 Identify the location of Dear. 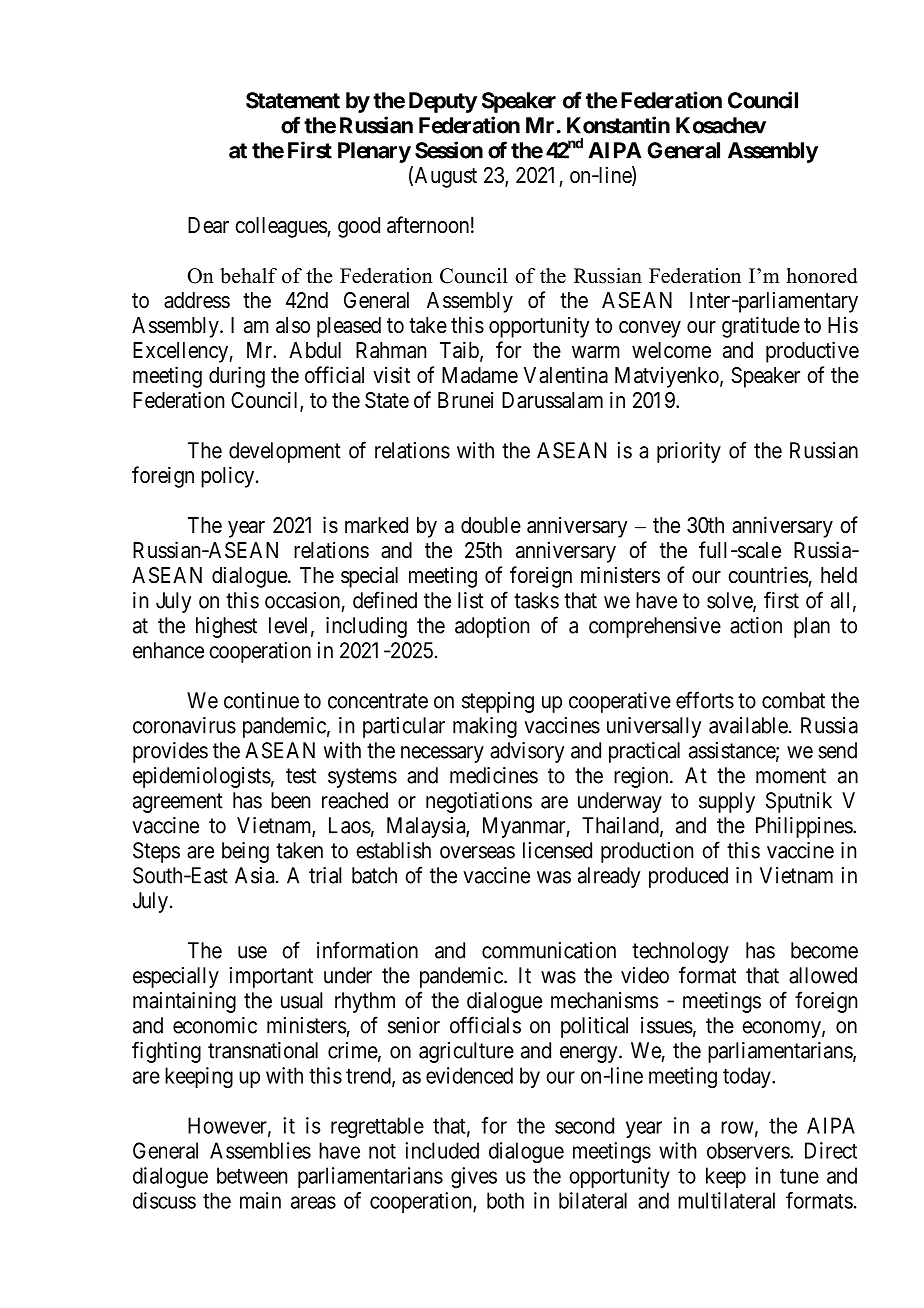
(208, 225).
